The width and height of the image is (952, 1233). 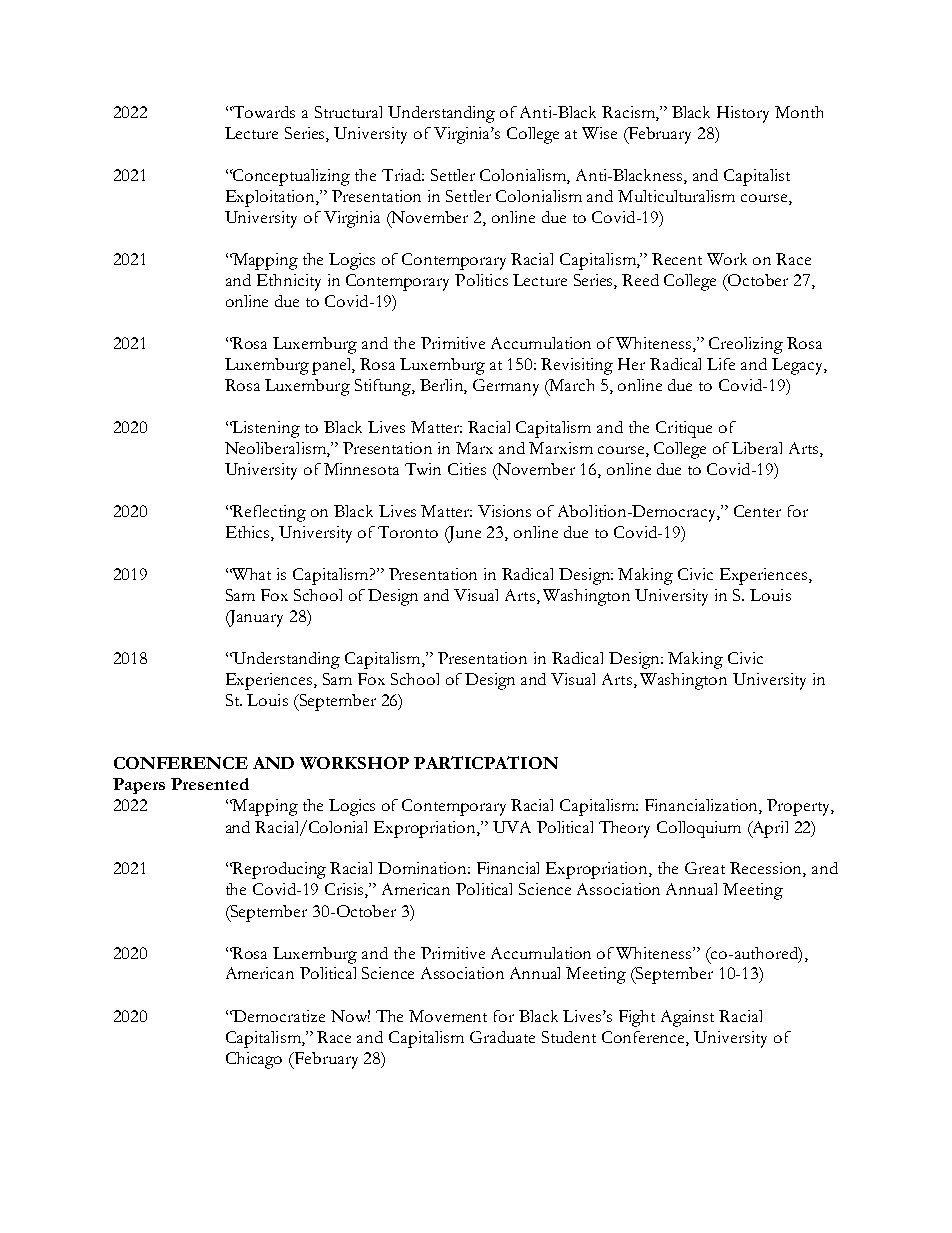 I want to click on Toronto, so click(x=408, y=532).
